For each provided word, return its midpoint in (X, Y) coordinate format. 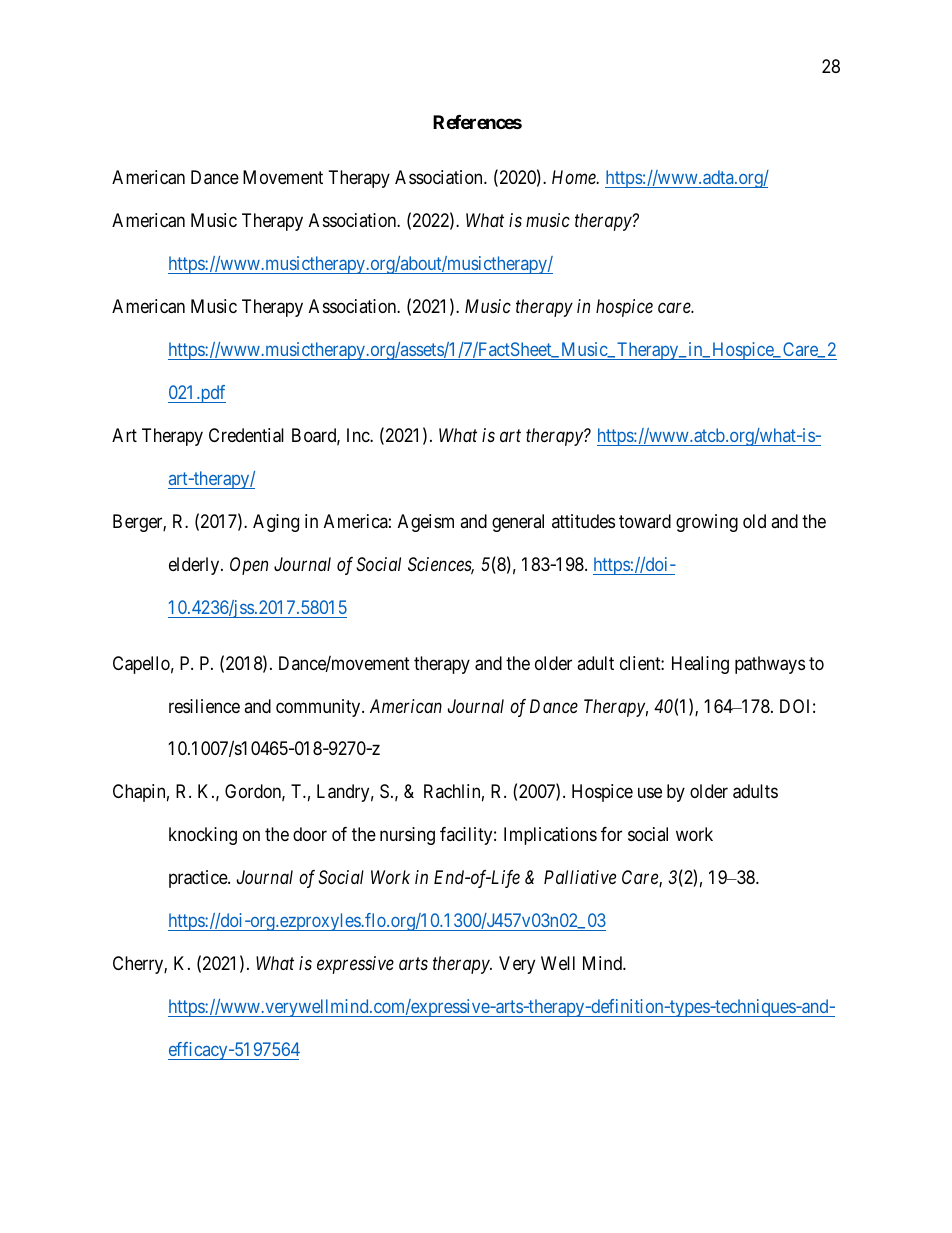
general (518, 523)
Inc (359, 435)
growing (707, 523)
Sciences (441, 565)
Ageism (426, 523)
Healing (700, 665)
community (319, 708)
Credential (246, 435)
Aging (276, 523)
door (310, 834)
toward (645, 521)
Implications (550, 836)
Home (575, 177)
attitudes (583, 521)
